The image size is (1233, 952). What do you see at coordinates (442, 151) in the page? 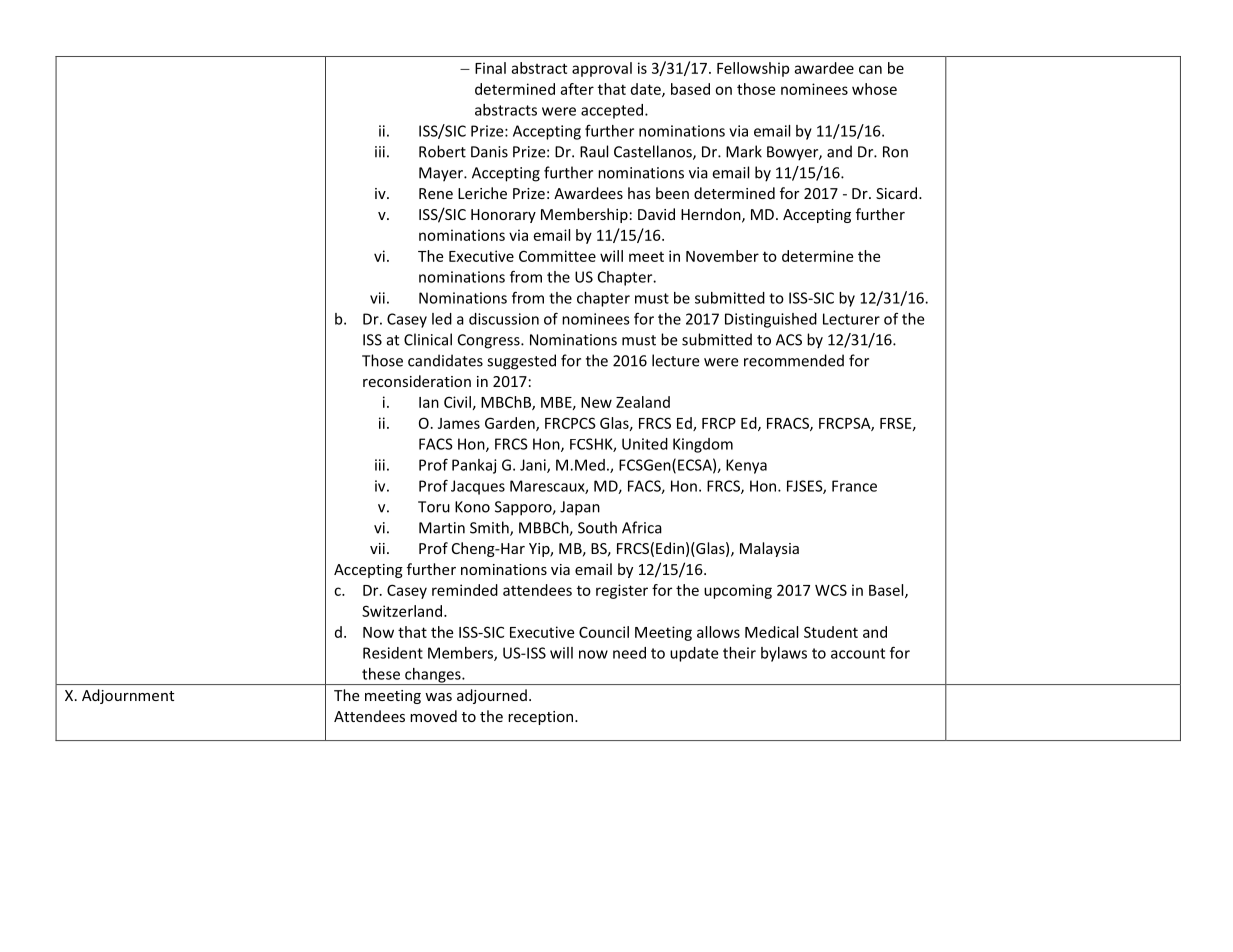
I see `Robert` at bounding box center [442, 151].
